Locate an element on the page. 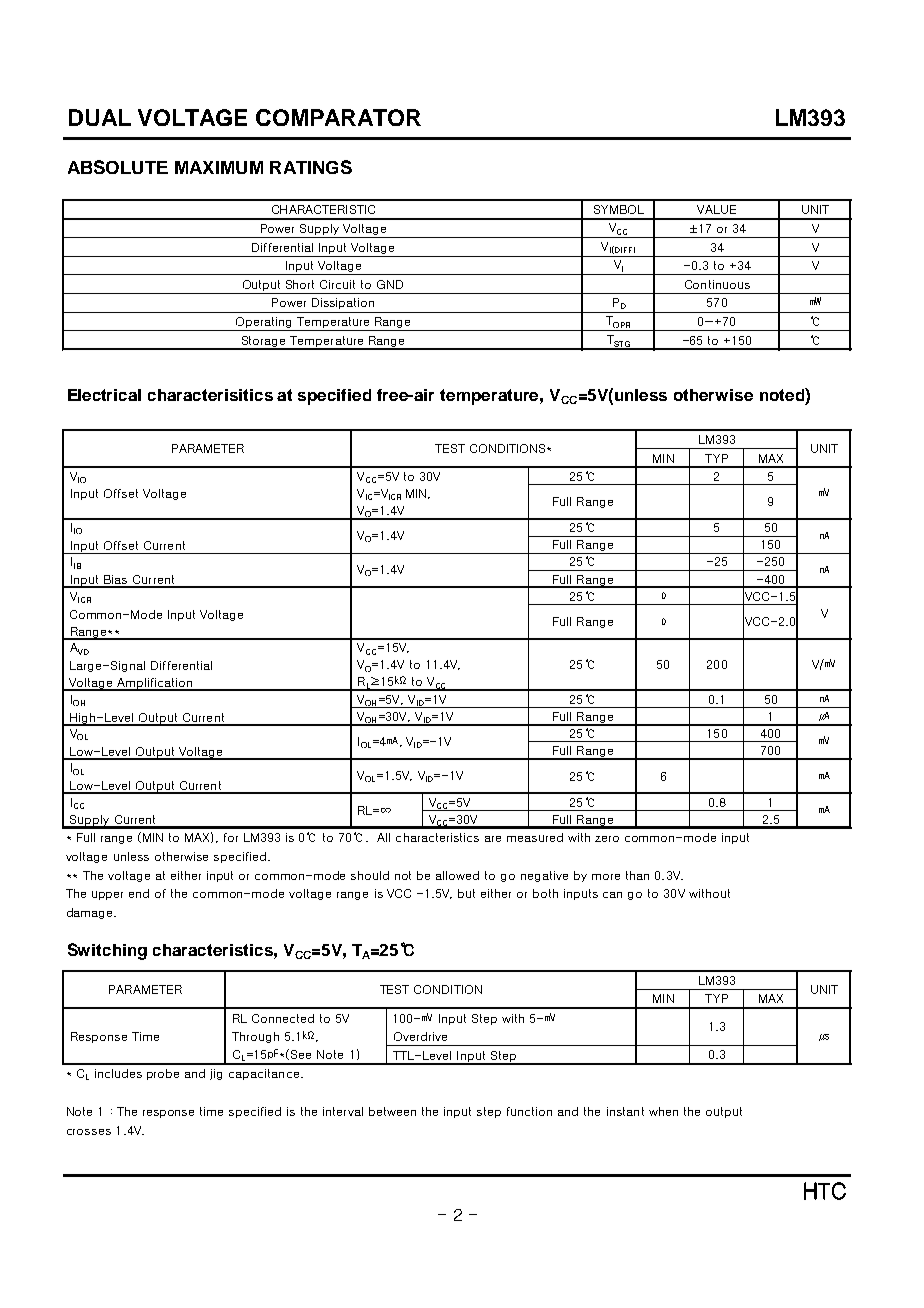  than is located at coordinates (637, 875).
